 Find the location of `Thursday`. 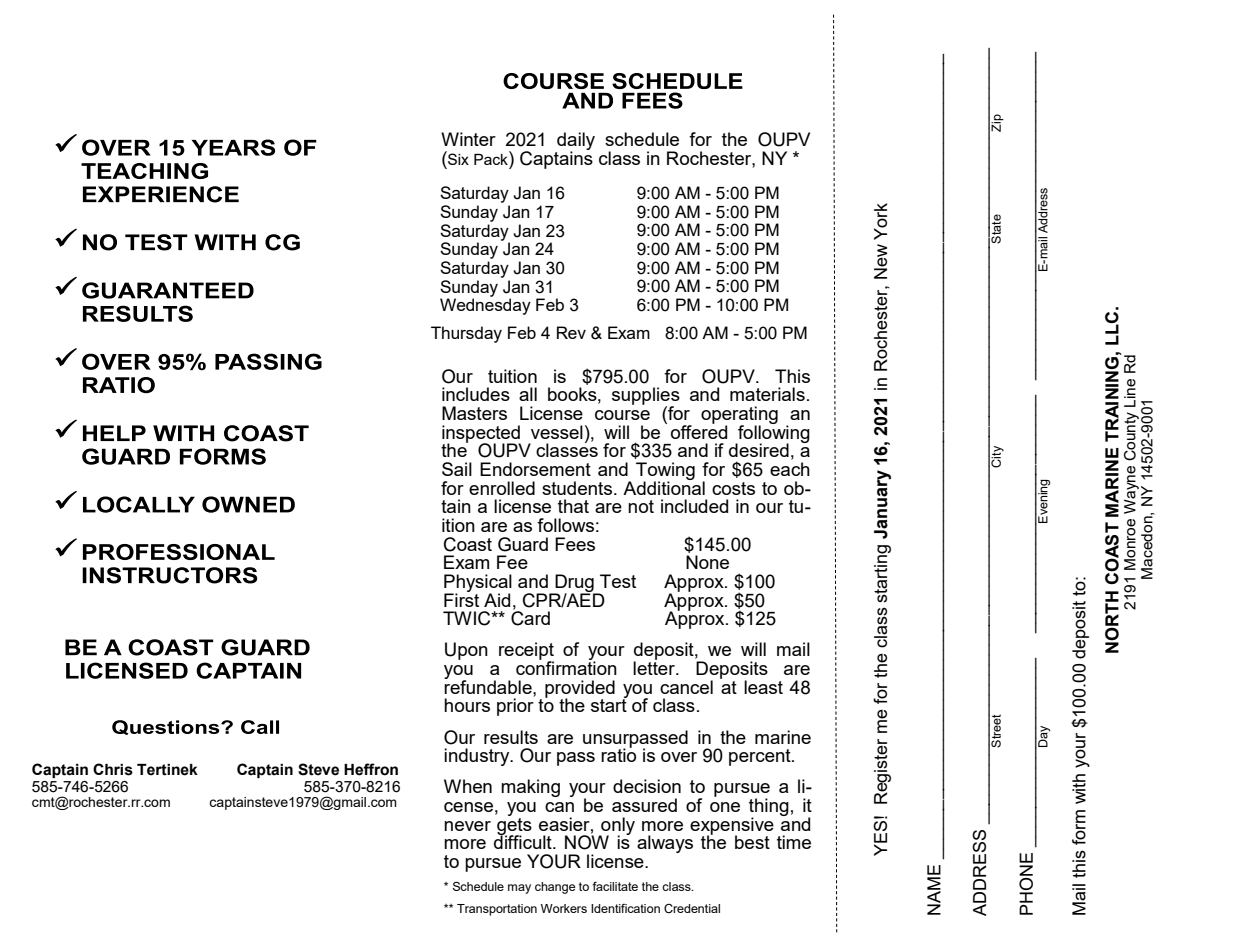

Thursday is located at coordinates (466, 334).
